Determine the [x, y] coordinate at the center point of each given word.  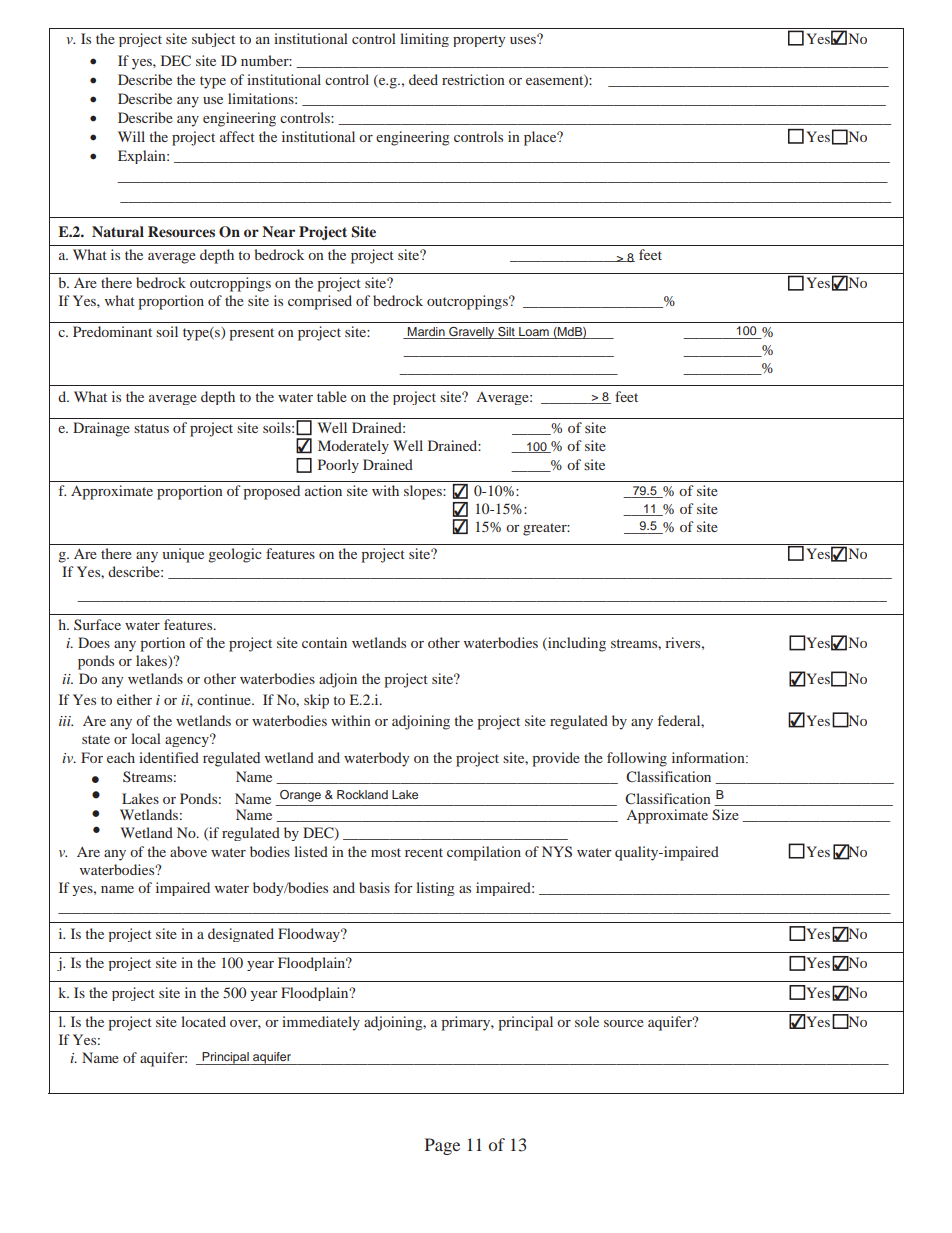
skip [316, 701]
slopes [424, 492]
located [203, 1021]
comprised [320, 302]
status [151, 428]
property [479, 41]
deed [423, 79]
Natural [118, 231]
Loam [534, 333]
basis [374, 887]
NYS [557, 851]
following [637, 759]
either [134, 699]
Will [131, 136]
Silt [506, 333]
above [188, 851]
